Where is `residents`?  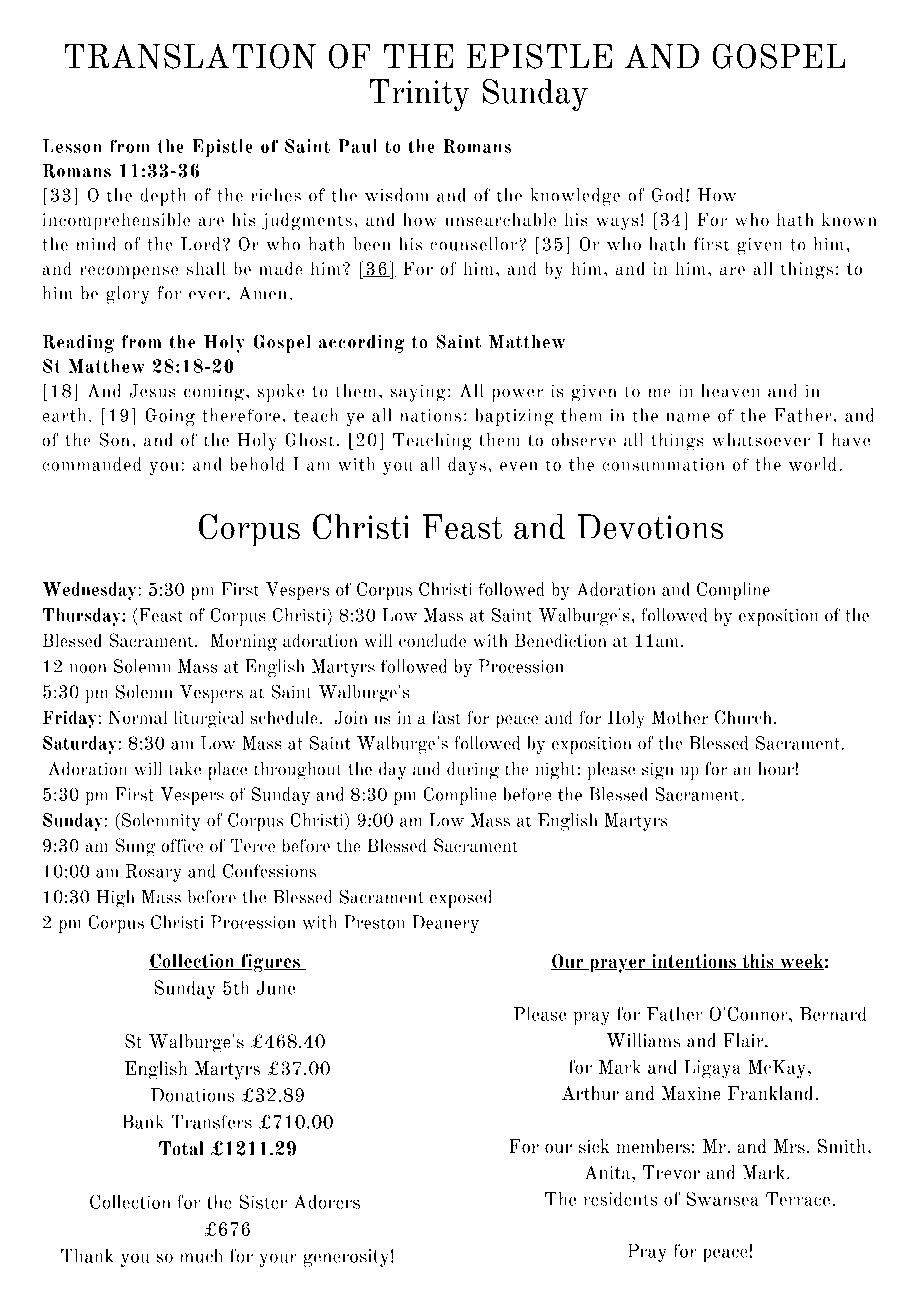
residents is located at coordinates (620, 1199).
